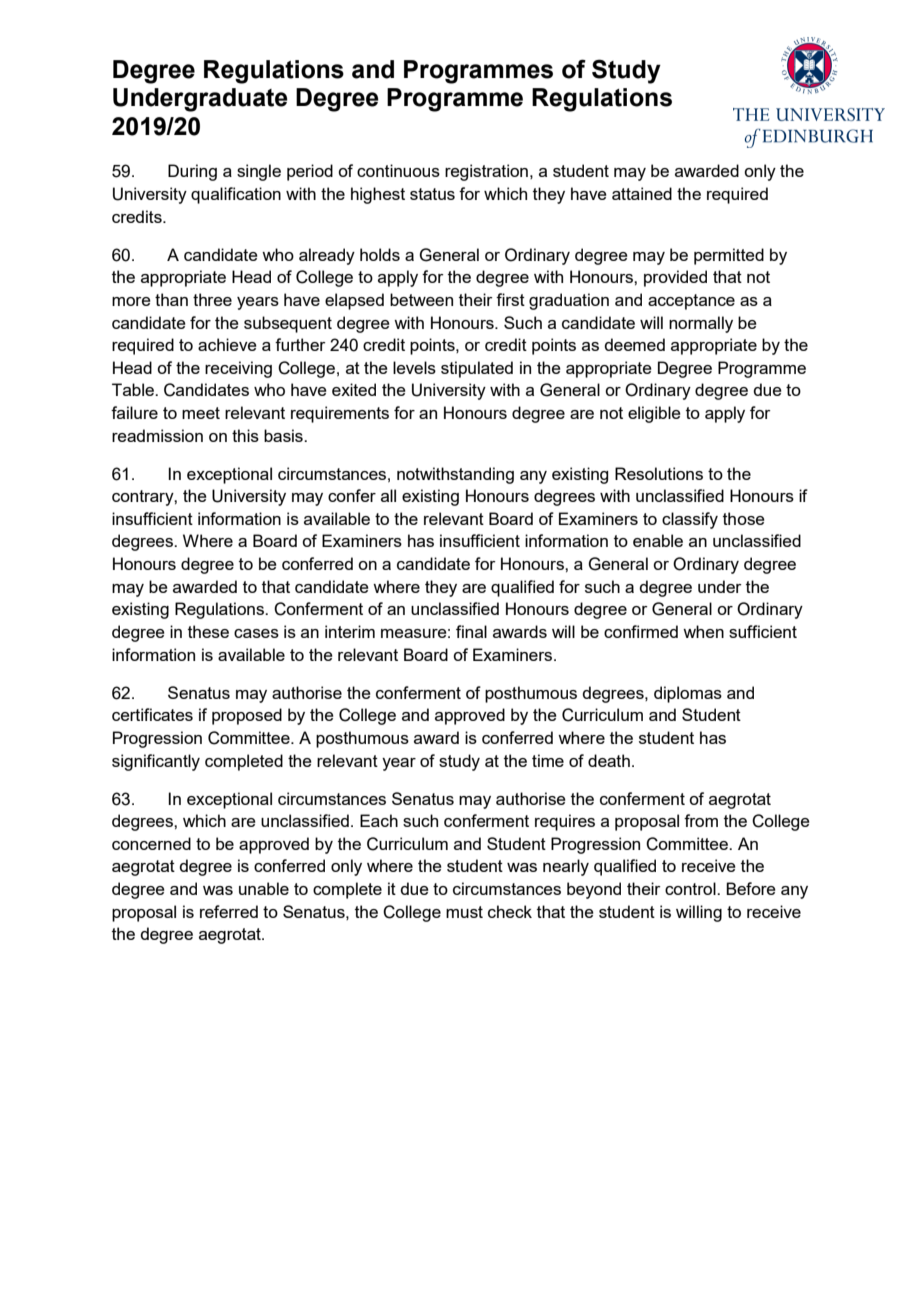  I want to click on normally, so click(701, 324).
